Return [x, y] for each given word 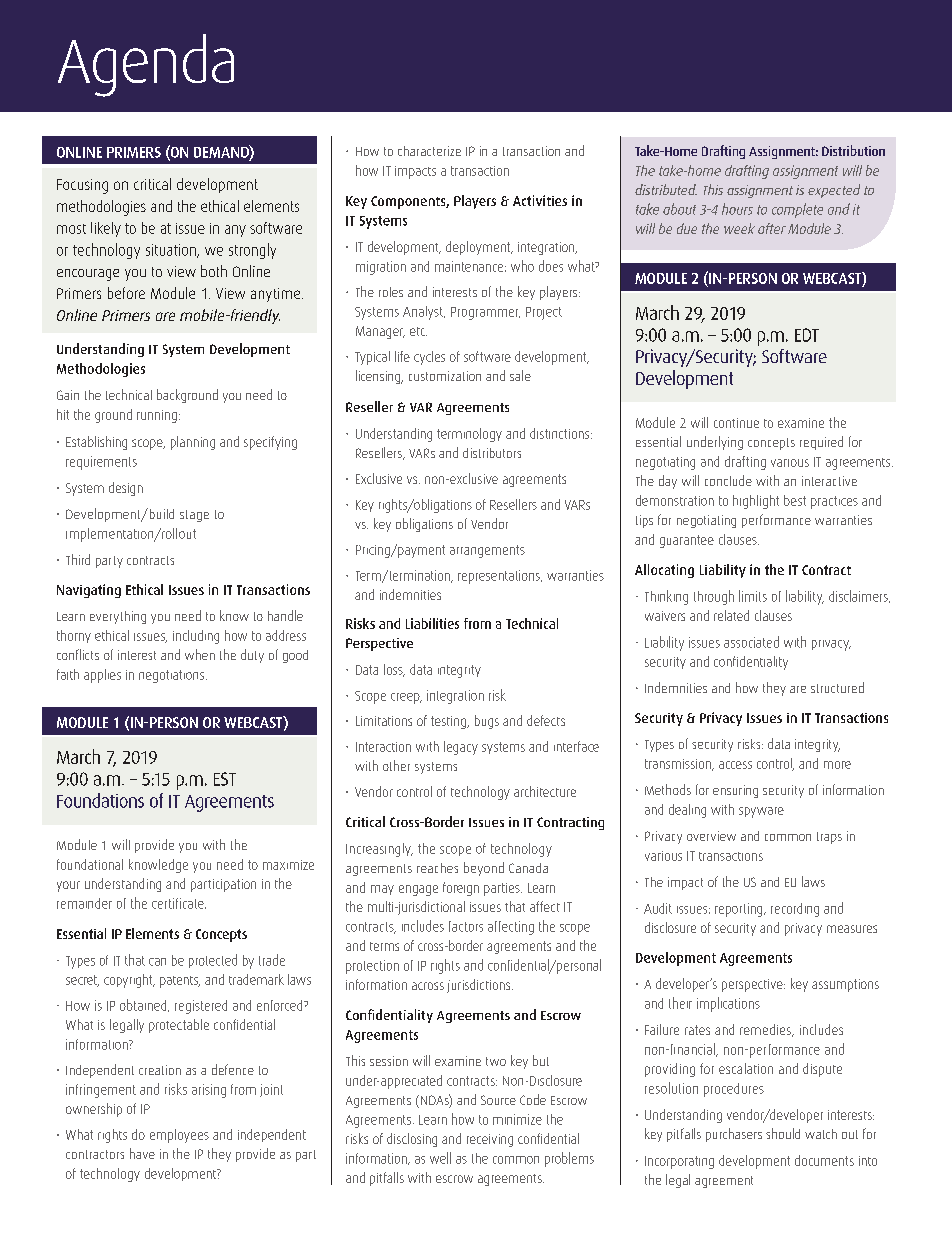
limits [753, 596]
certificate [179, 903]
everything [118, 617]
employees [179, 1136]
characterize [429, 151]
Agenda [146, 65]
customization [445, 376]
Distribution [853, 150]
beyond [484, 869]
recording [795, 910]
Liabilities [432, 623]
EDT [807, 335]
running [157, 416]
